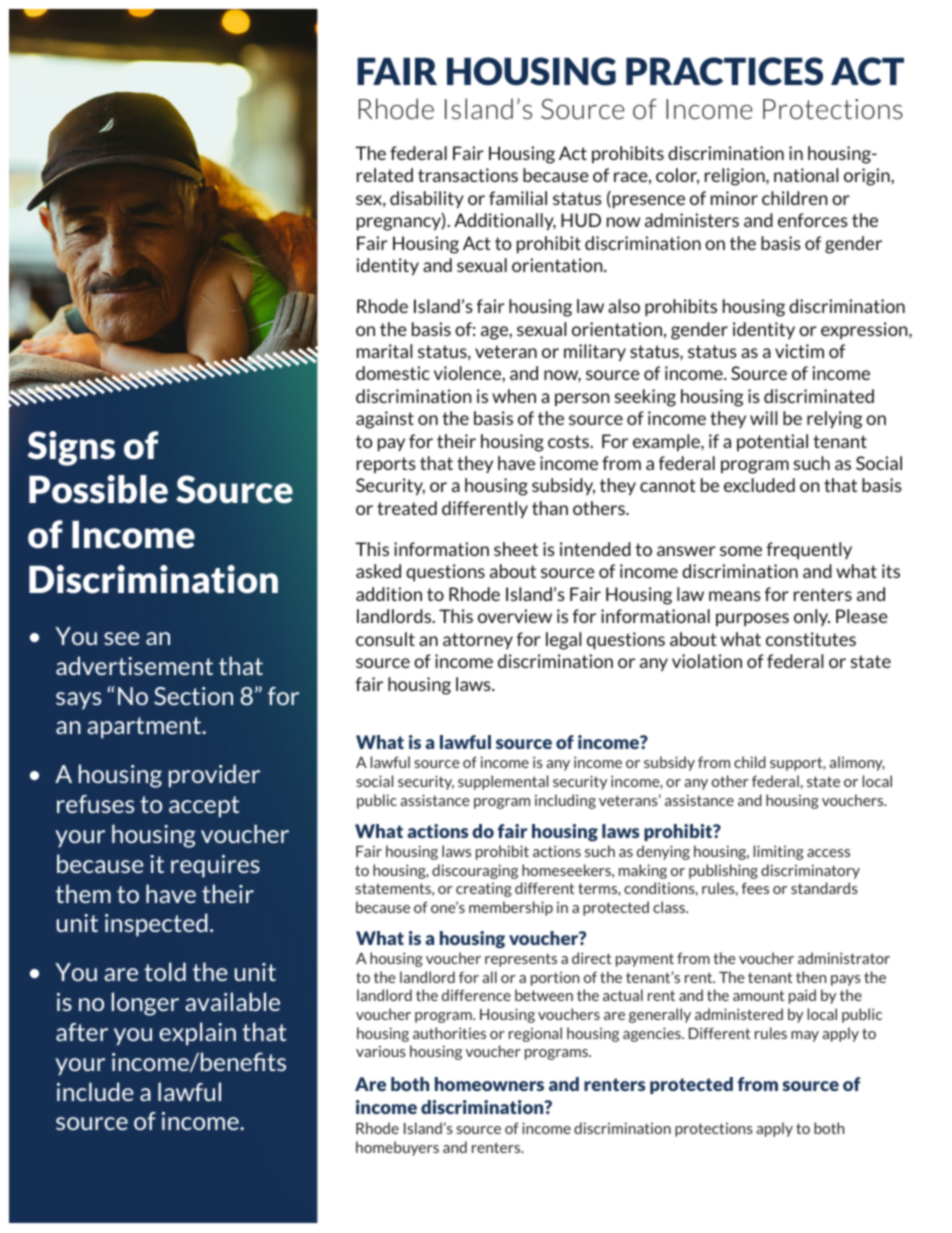 The image size is (952, 1233). I want to click on include, so click(95, 1091).
